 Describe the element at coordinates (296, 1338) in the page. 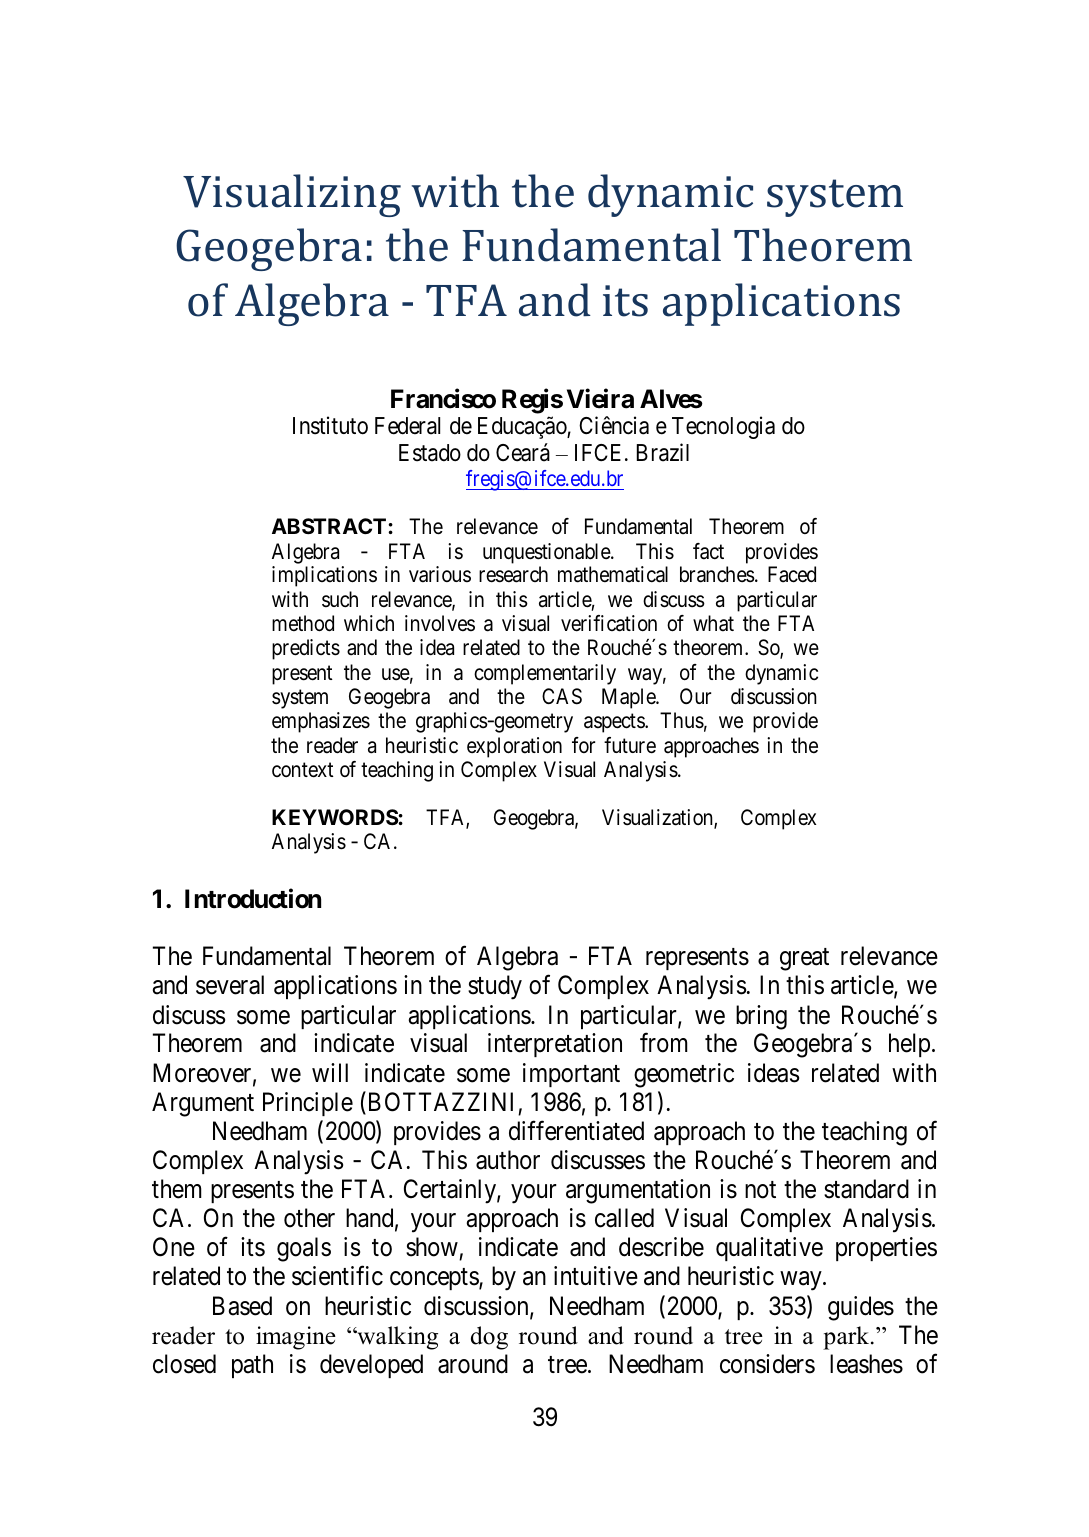

I see `imagine` at that location.
